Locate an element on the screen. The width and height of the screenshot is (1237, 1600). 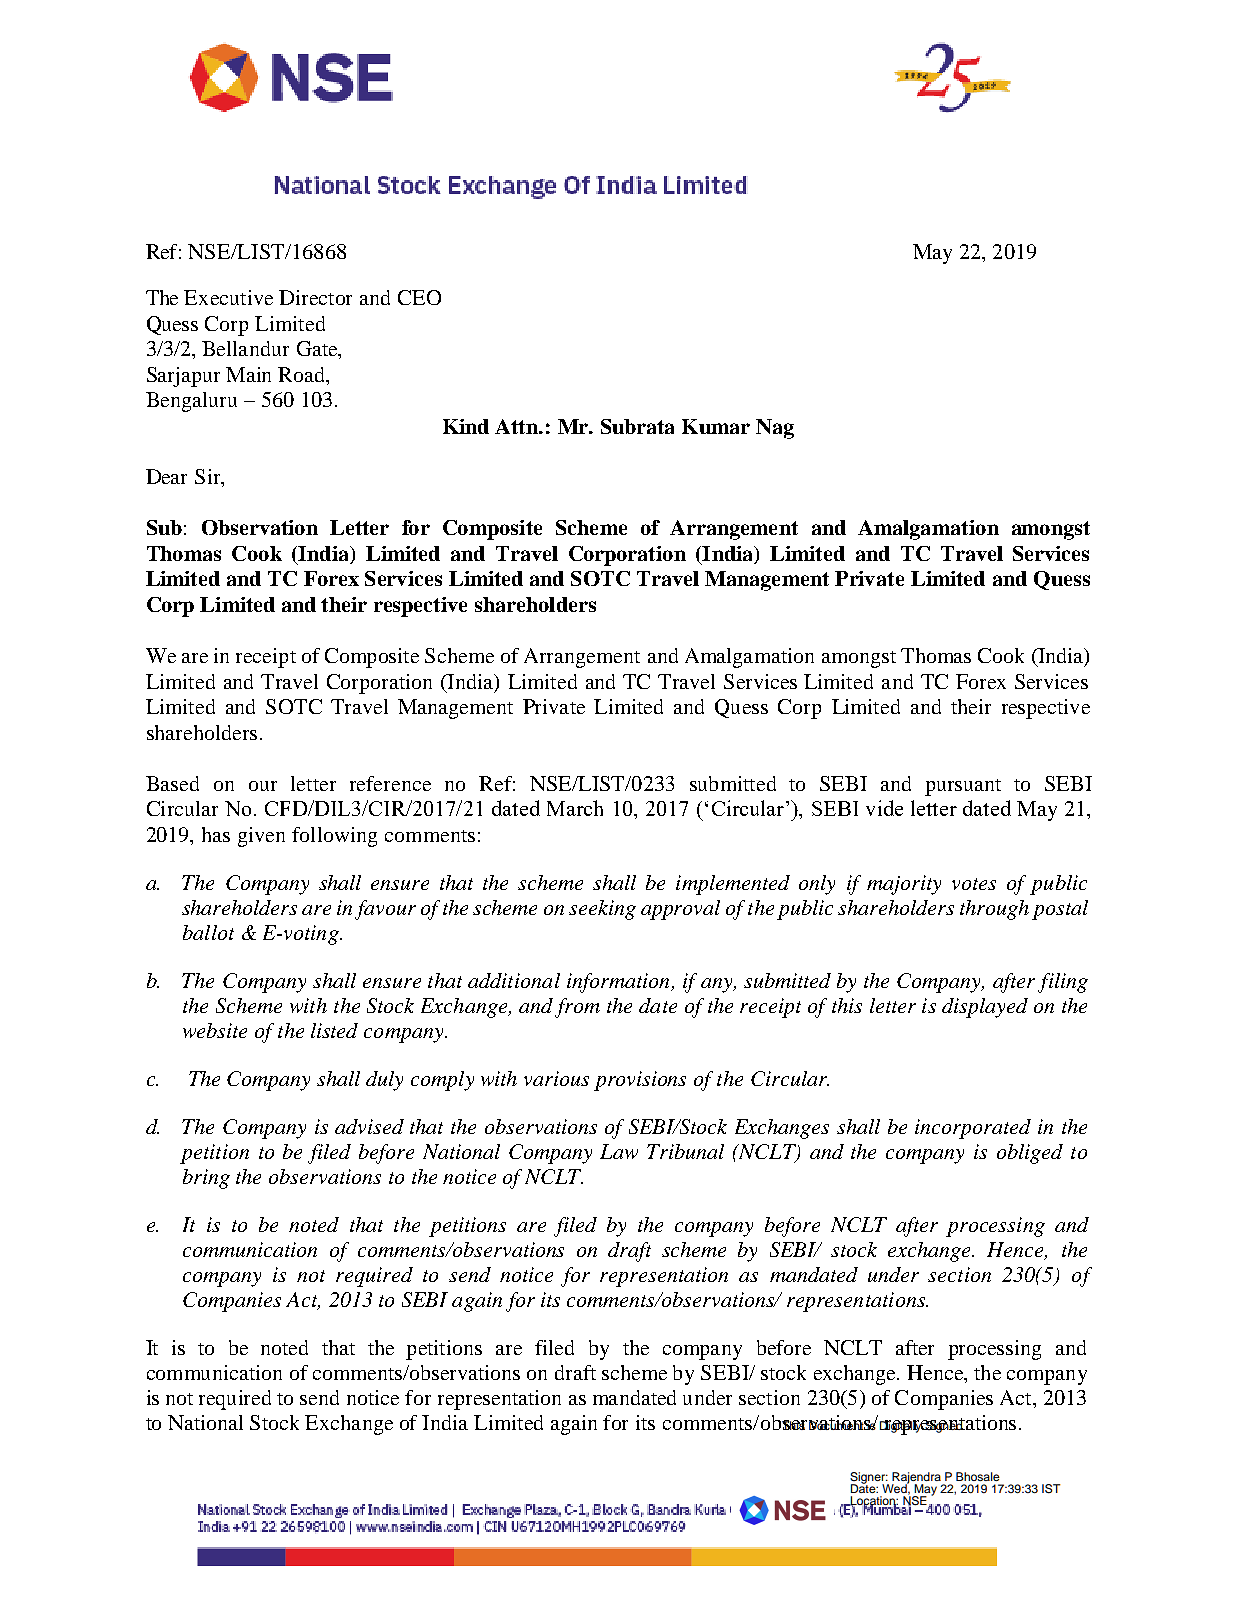
CEO is located at coordinates (419, 297).
